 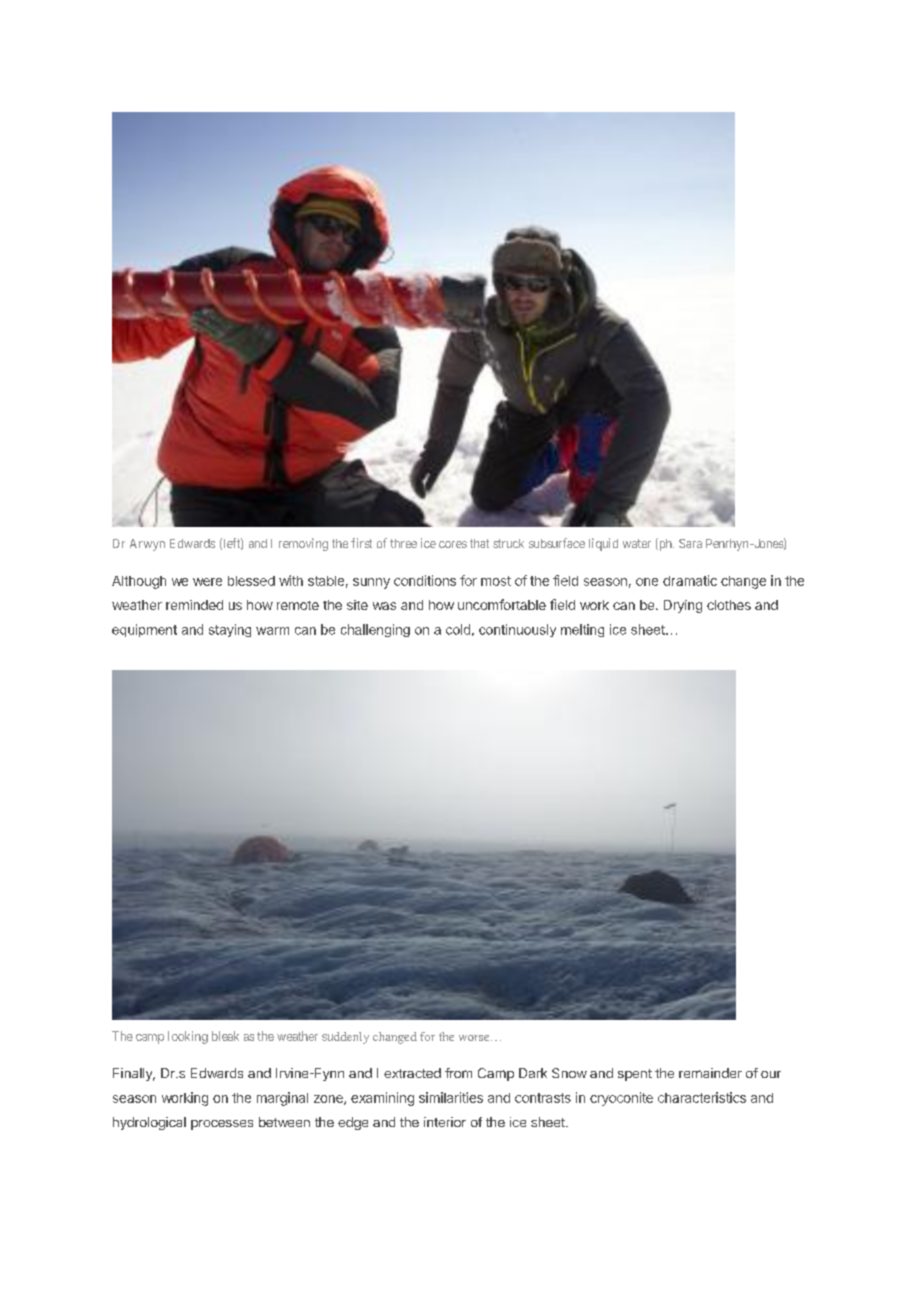 I want to click on were, so click(x=207, y=582).
